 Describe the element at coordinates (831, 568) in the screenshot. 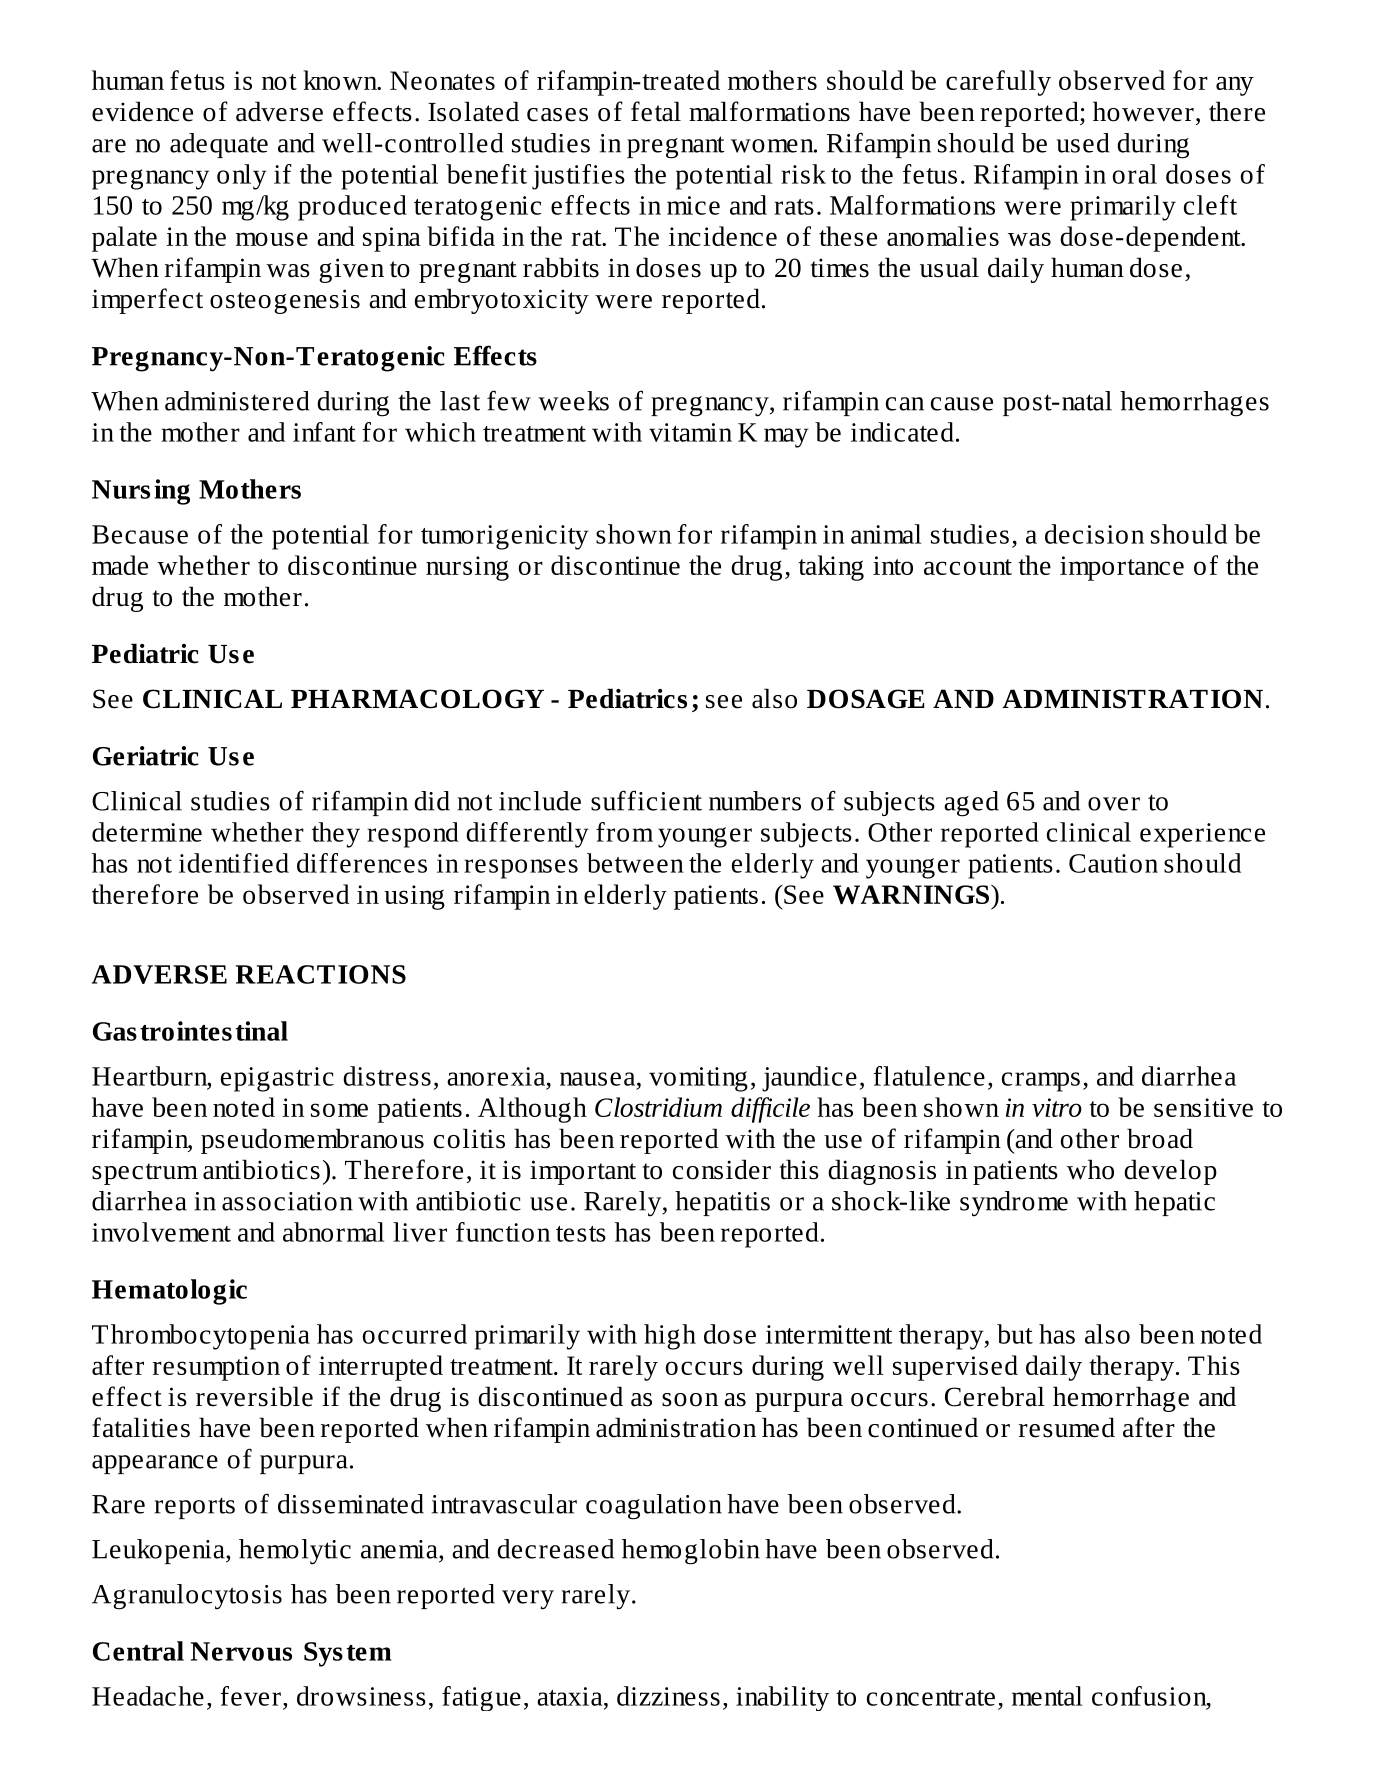

I see `taking` at that location.
